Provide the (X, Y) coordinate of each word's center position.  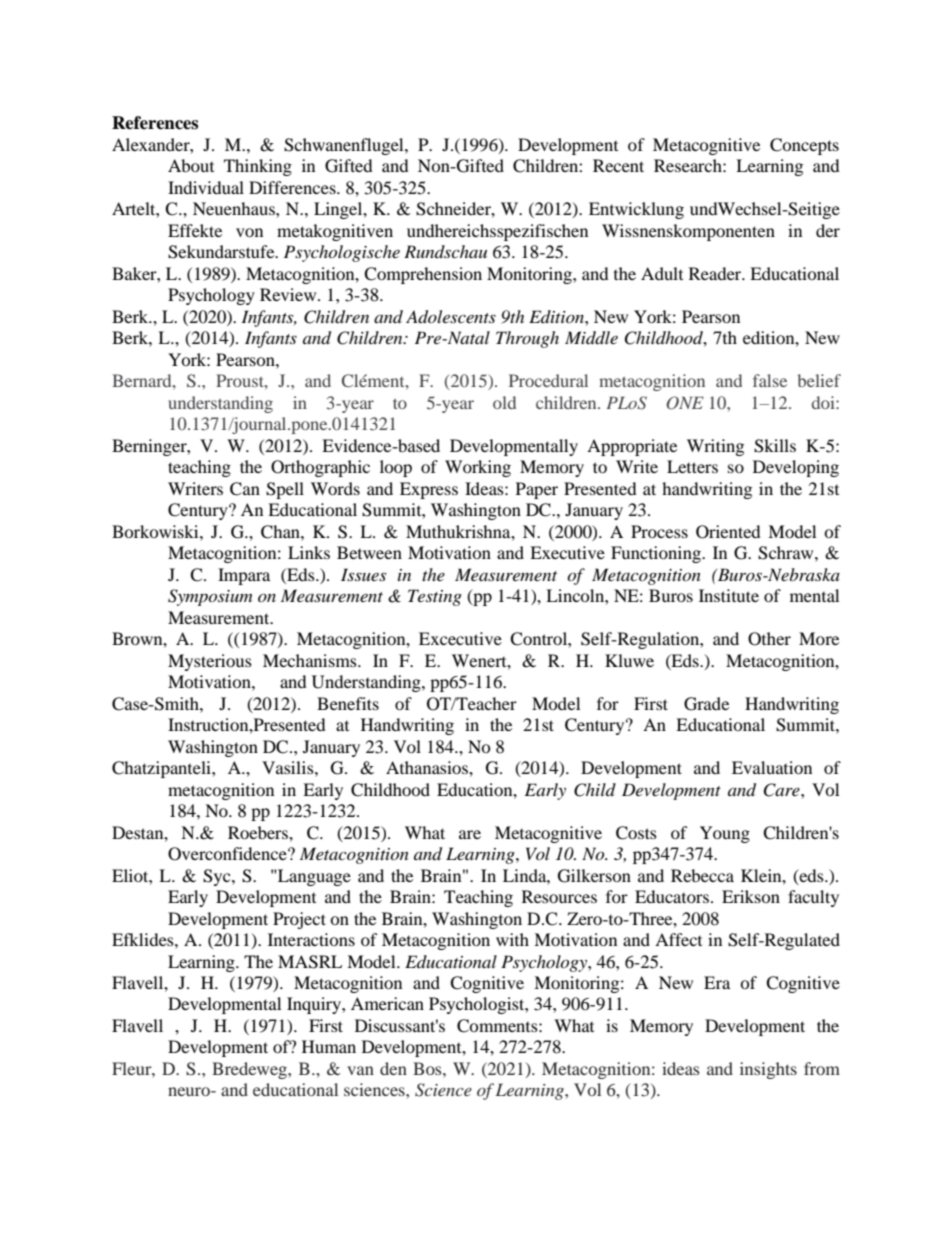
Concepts (804, 146)
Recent (618, 165)
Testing (435, 597)
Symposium (210, 597)
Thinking (258, 167)
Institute (729, 595)
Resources (559, 896)
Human (329, 1046)
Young (725, 834)
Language (313, 877)
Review (289, 294)
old (504, 402)
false (770, 380)
